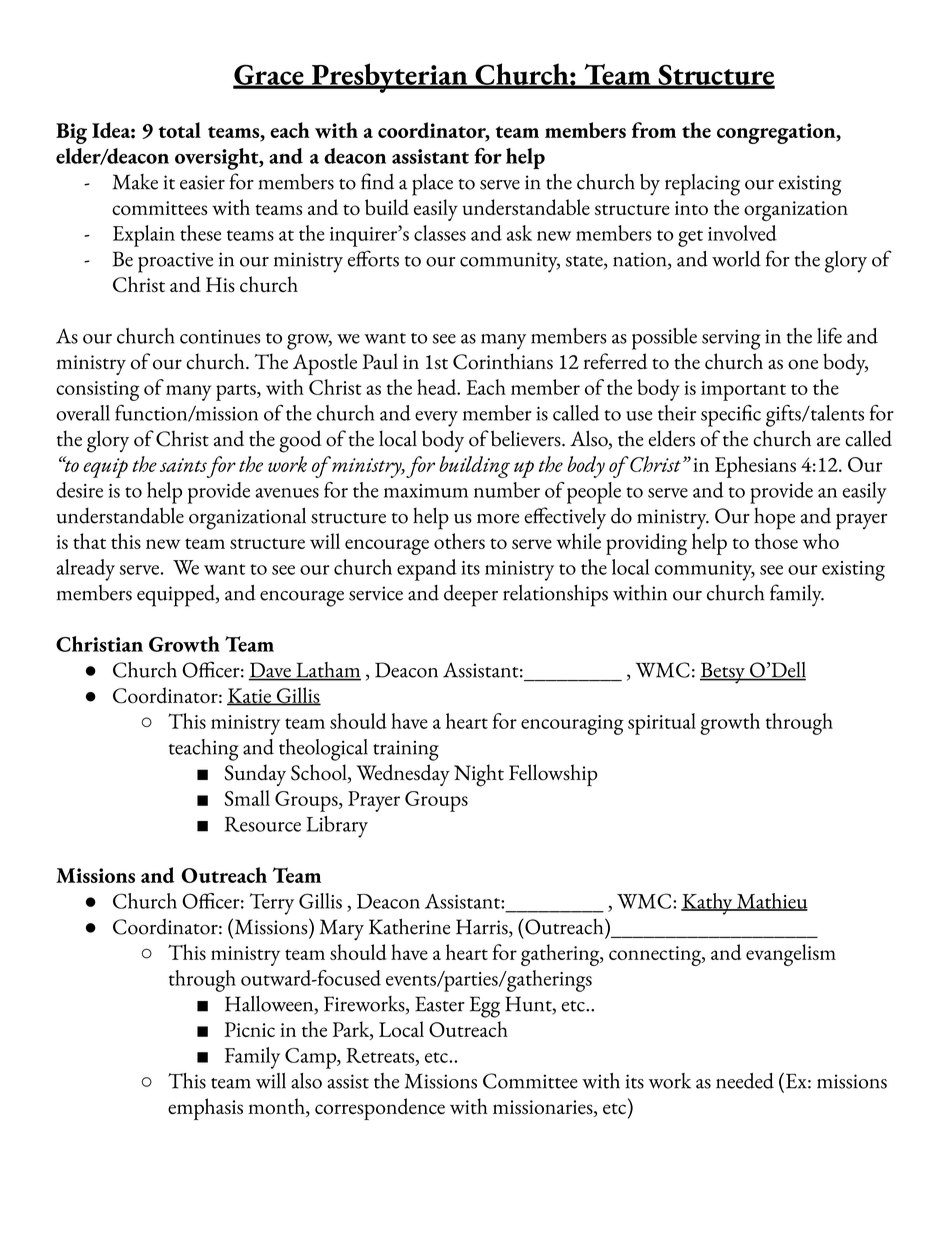 The image size is (952, 1233). I want to click on Presbyterian, so click(389, 78).
